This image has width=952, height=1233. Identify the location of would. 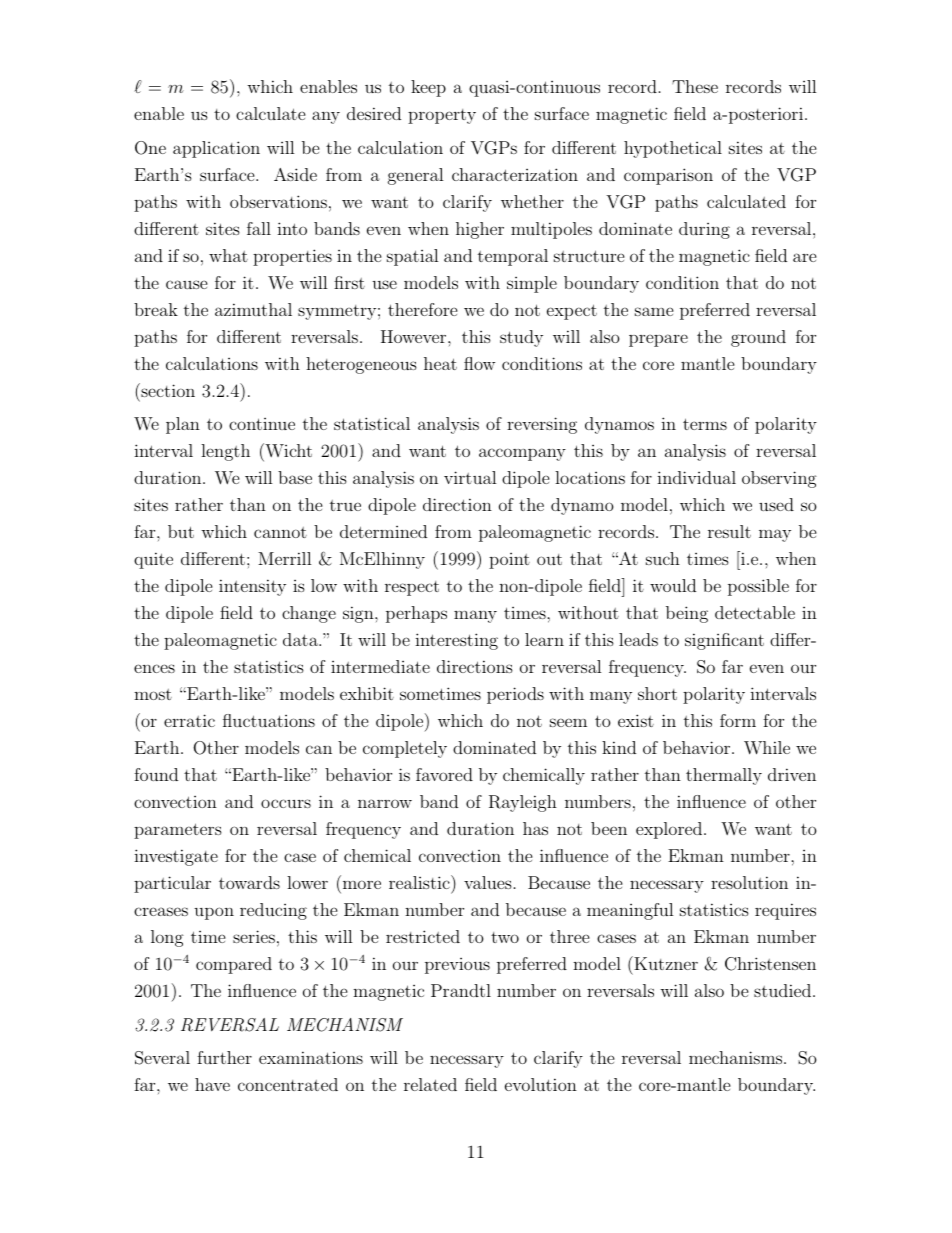
(673, 585).
